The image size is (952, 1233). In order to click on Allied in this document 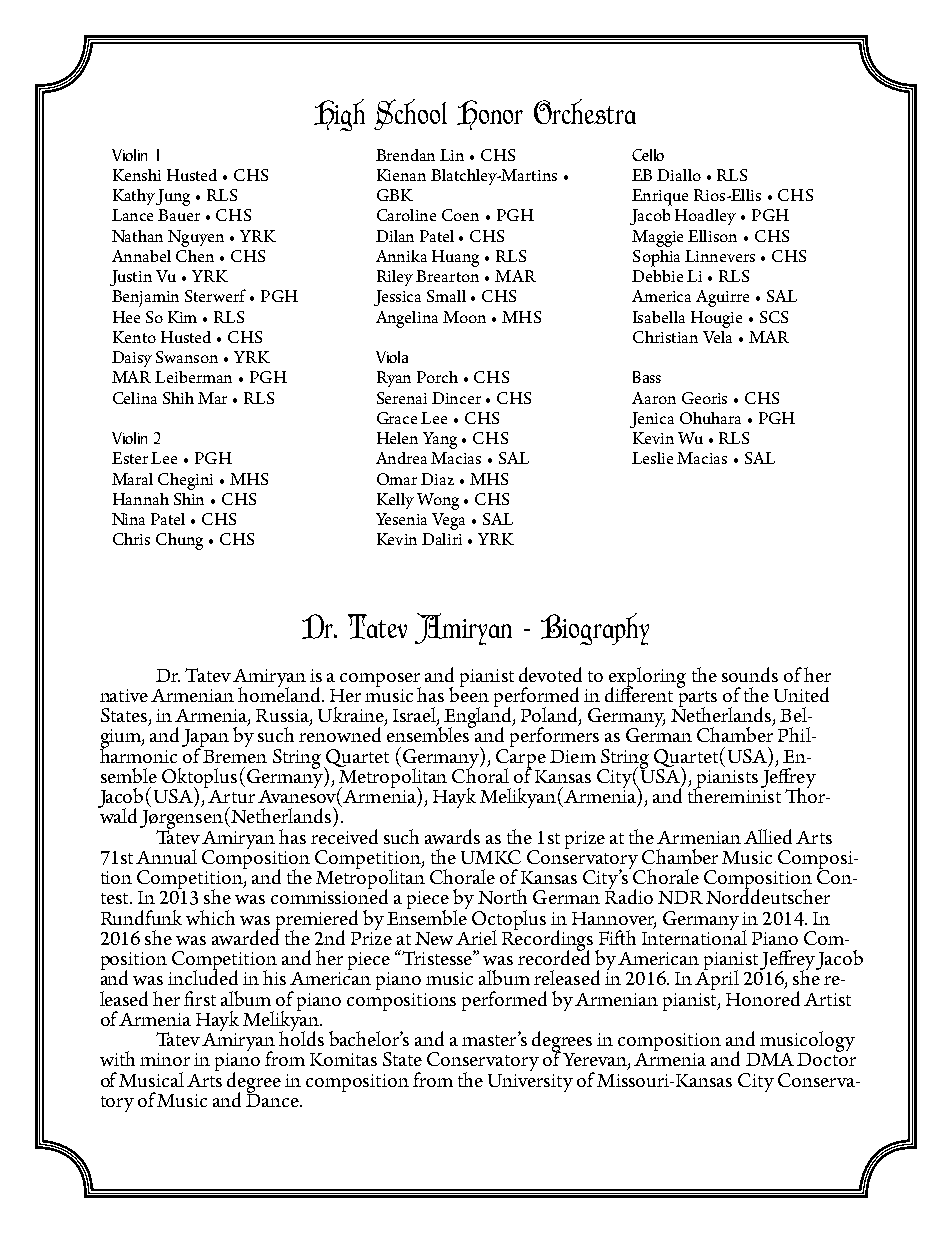, I will do `click(768, 836)`.
